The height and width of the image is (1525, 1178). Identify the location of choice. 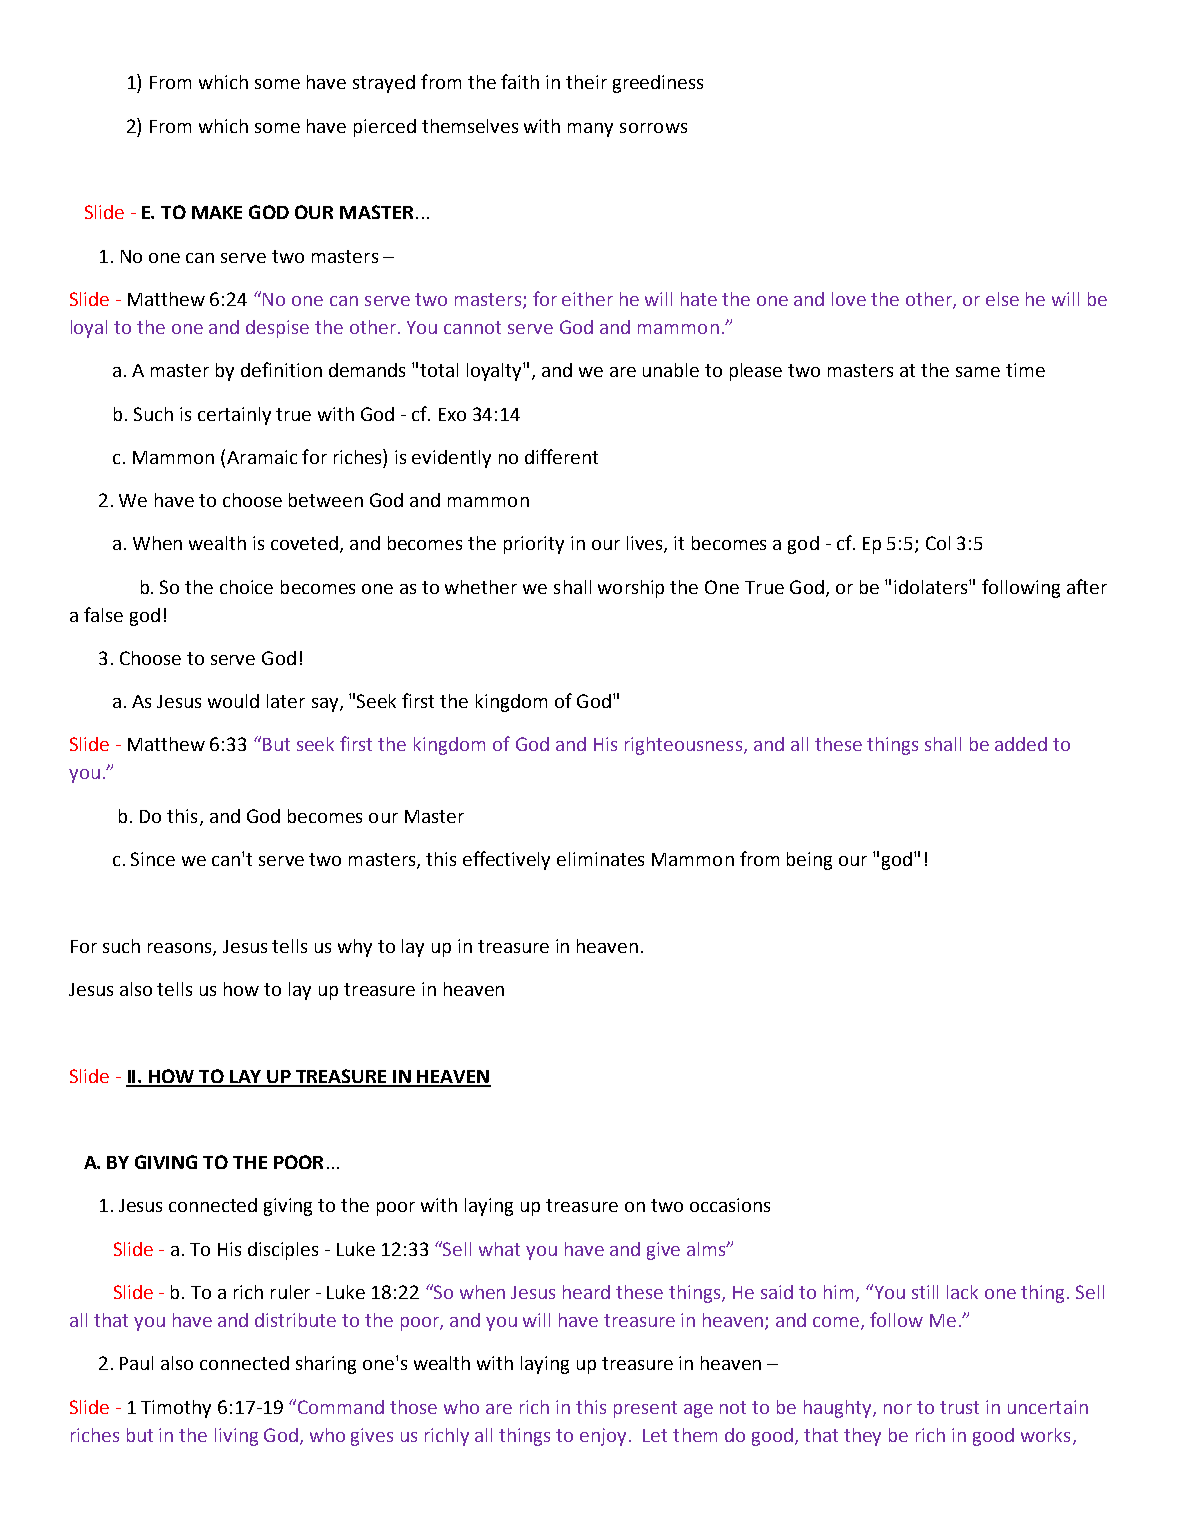
(246, 587).
